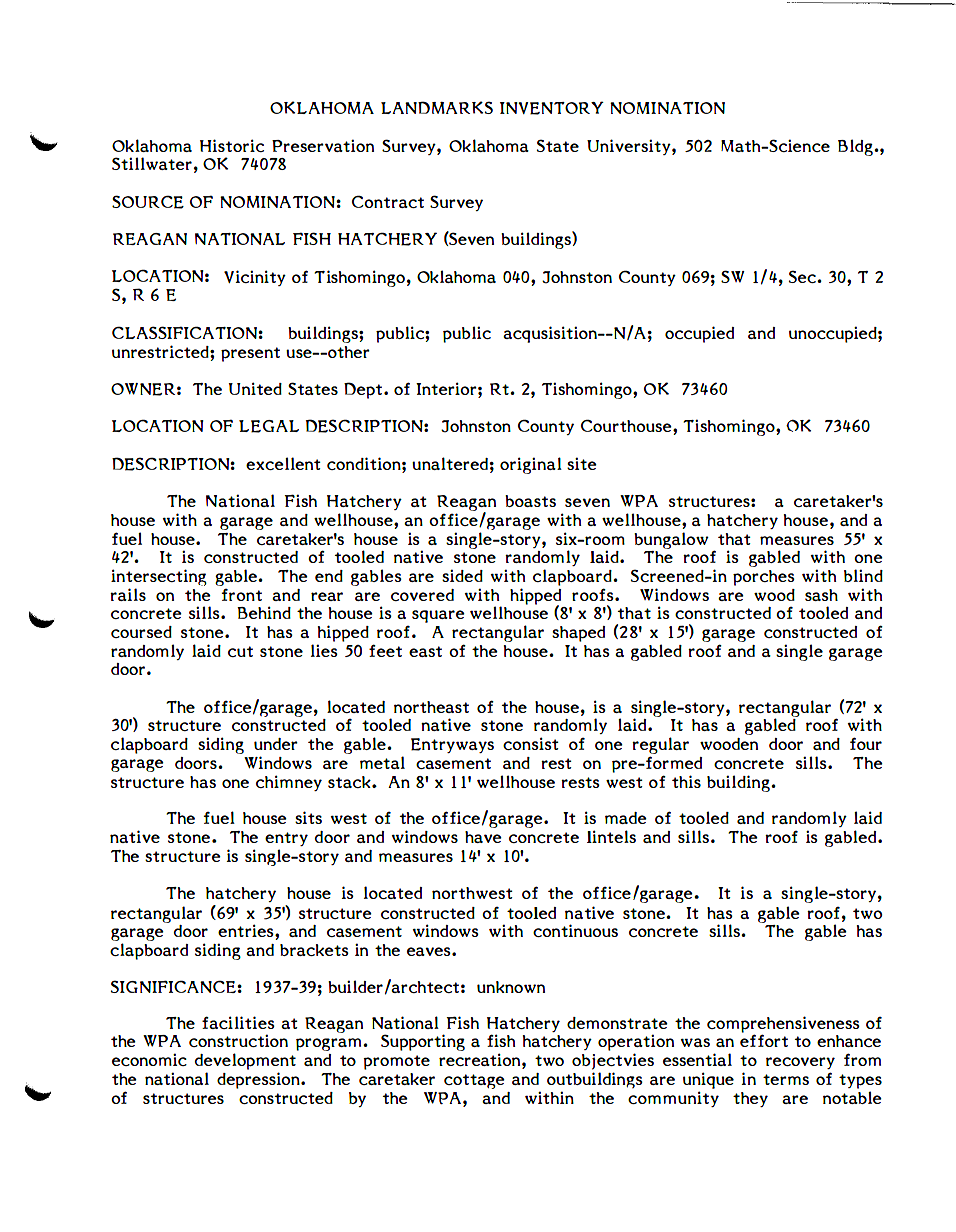 This screenshot has width=956, height=1232. Describe the element at coordinates (462, 575) in the screenshot. I see `sided` at that location.
